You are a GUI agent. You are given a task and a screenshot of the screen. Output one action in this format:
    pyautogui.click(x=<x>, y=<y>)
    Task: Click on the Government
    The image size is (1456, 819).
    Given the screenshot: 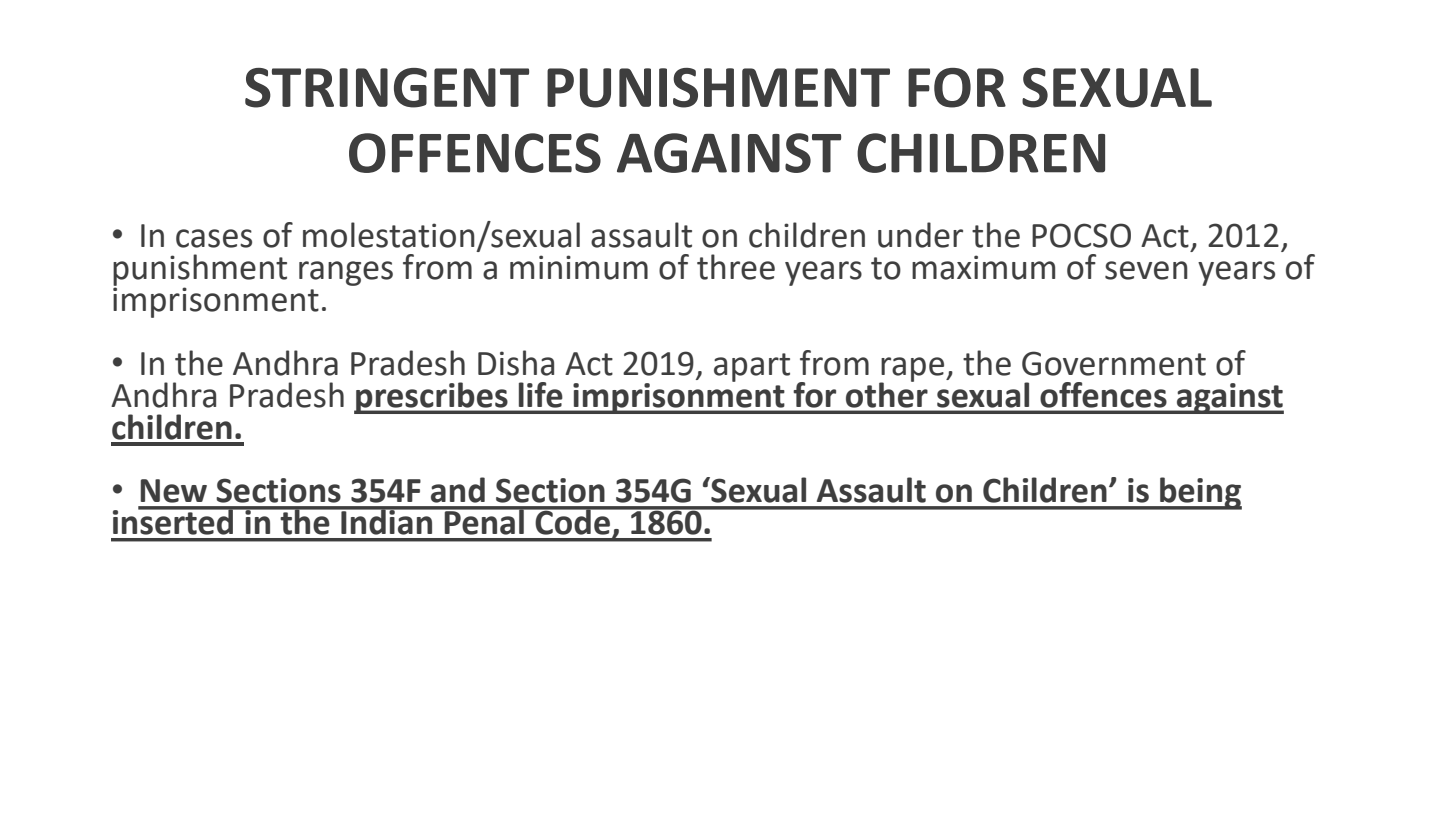 What is the action you would take?
    pyautogui.click(x=1114, y=363)
